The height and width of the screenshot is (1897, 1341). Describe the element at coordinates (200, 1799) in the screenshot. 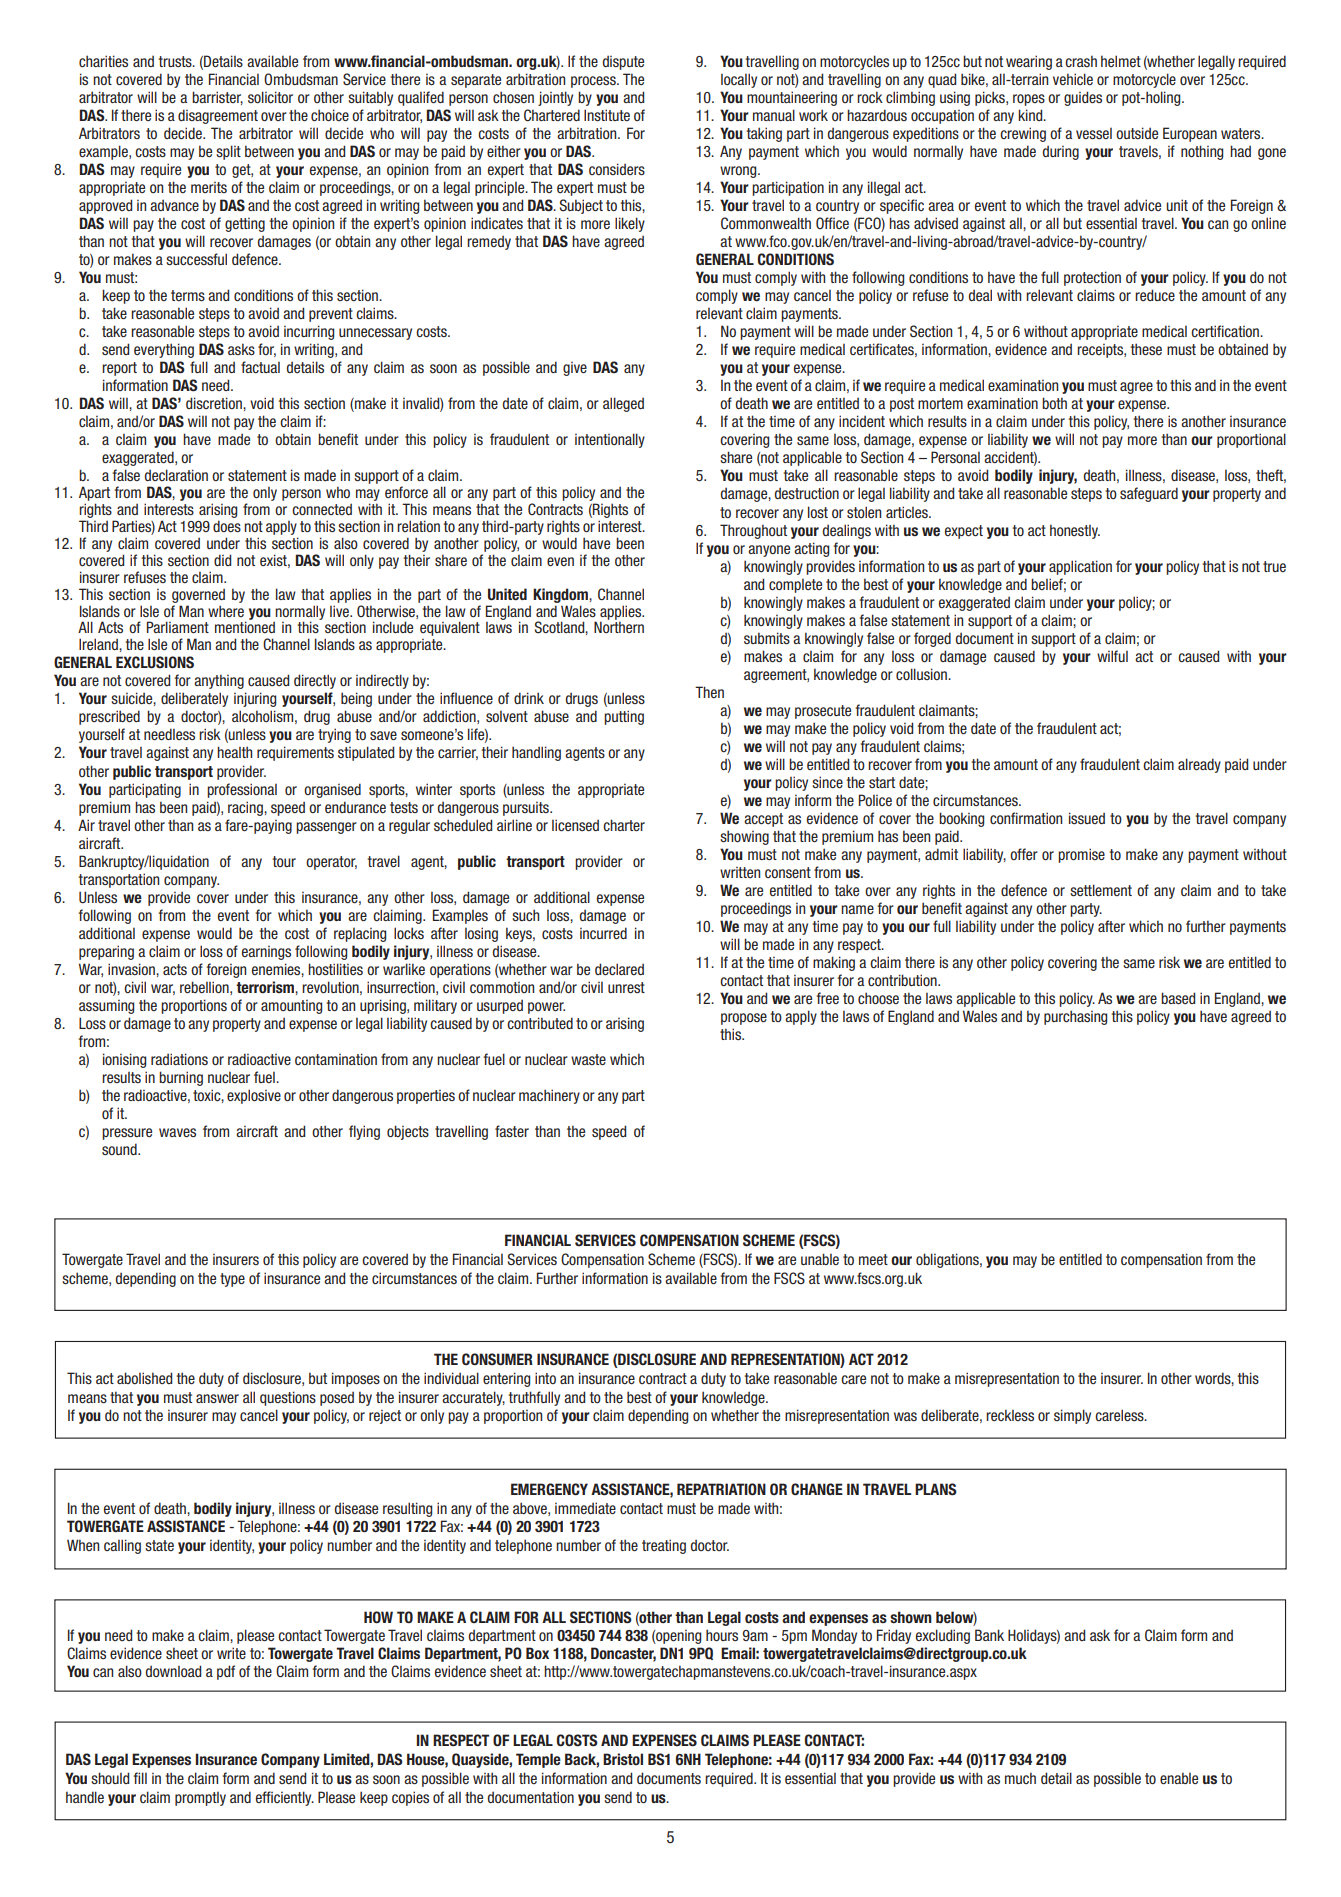

I see `promptly` at that location.
